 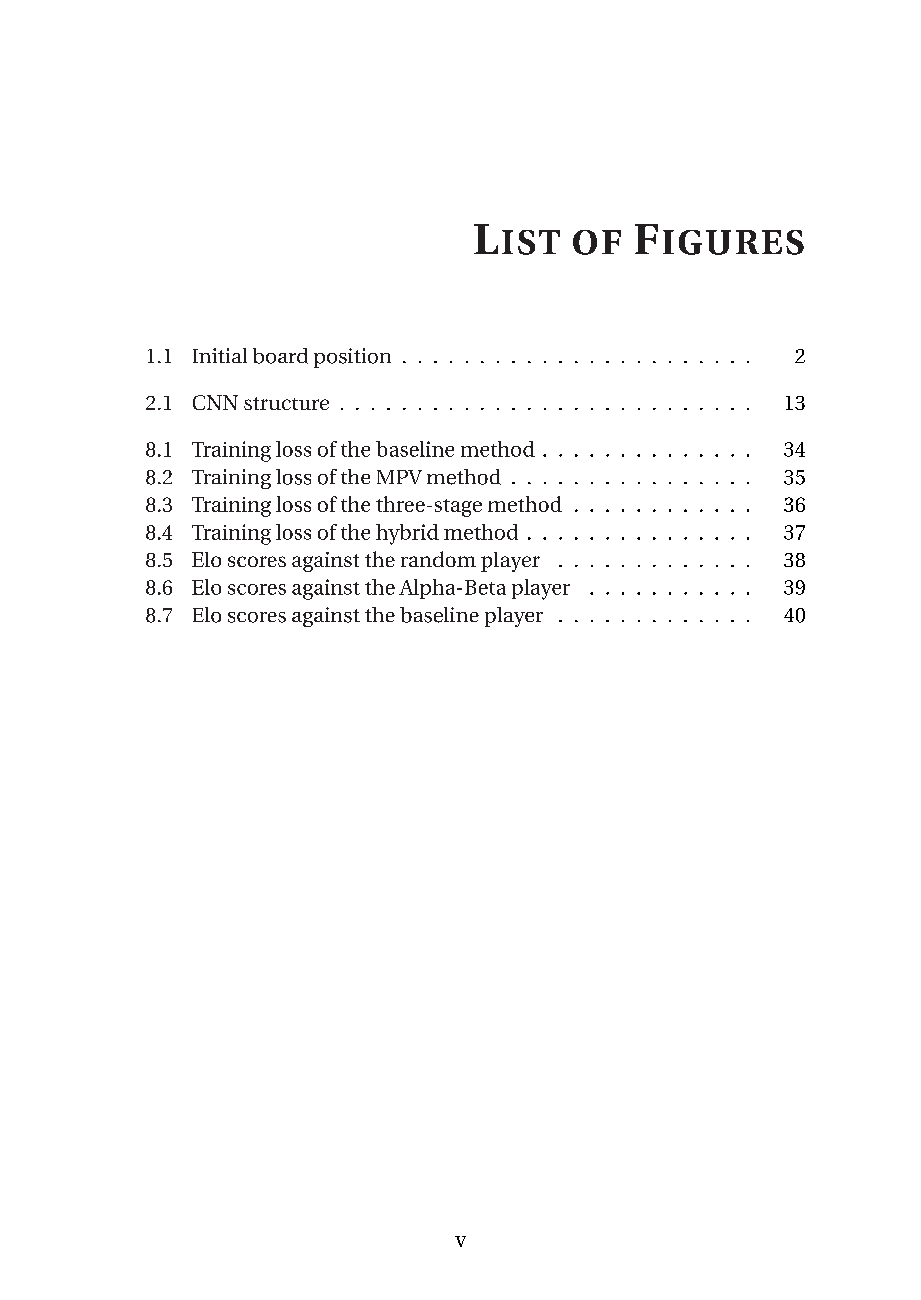 What do you see at coordinates (407, 534) in the screenshot?
I see `hybrid` at bounding box center [407, 534].
